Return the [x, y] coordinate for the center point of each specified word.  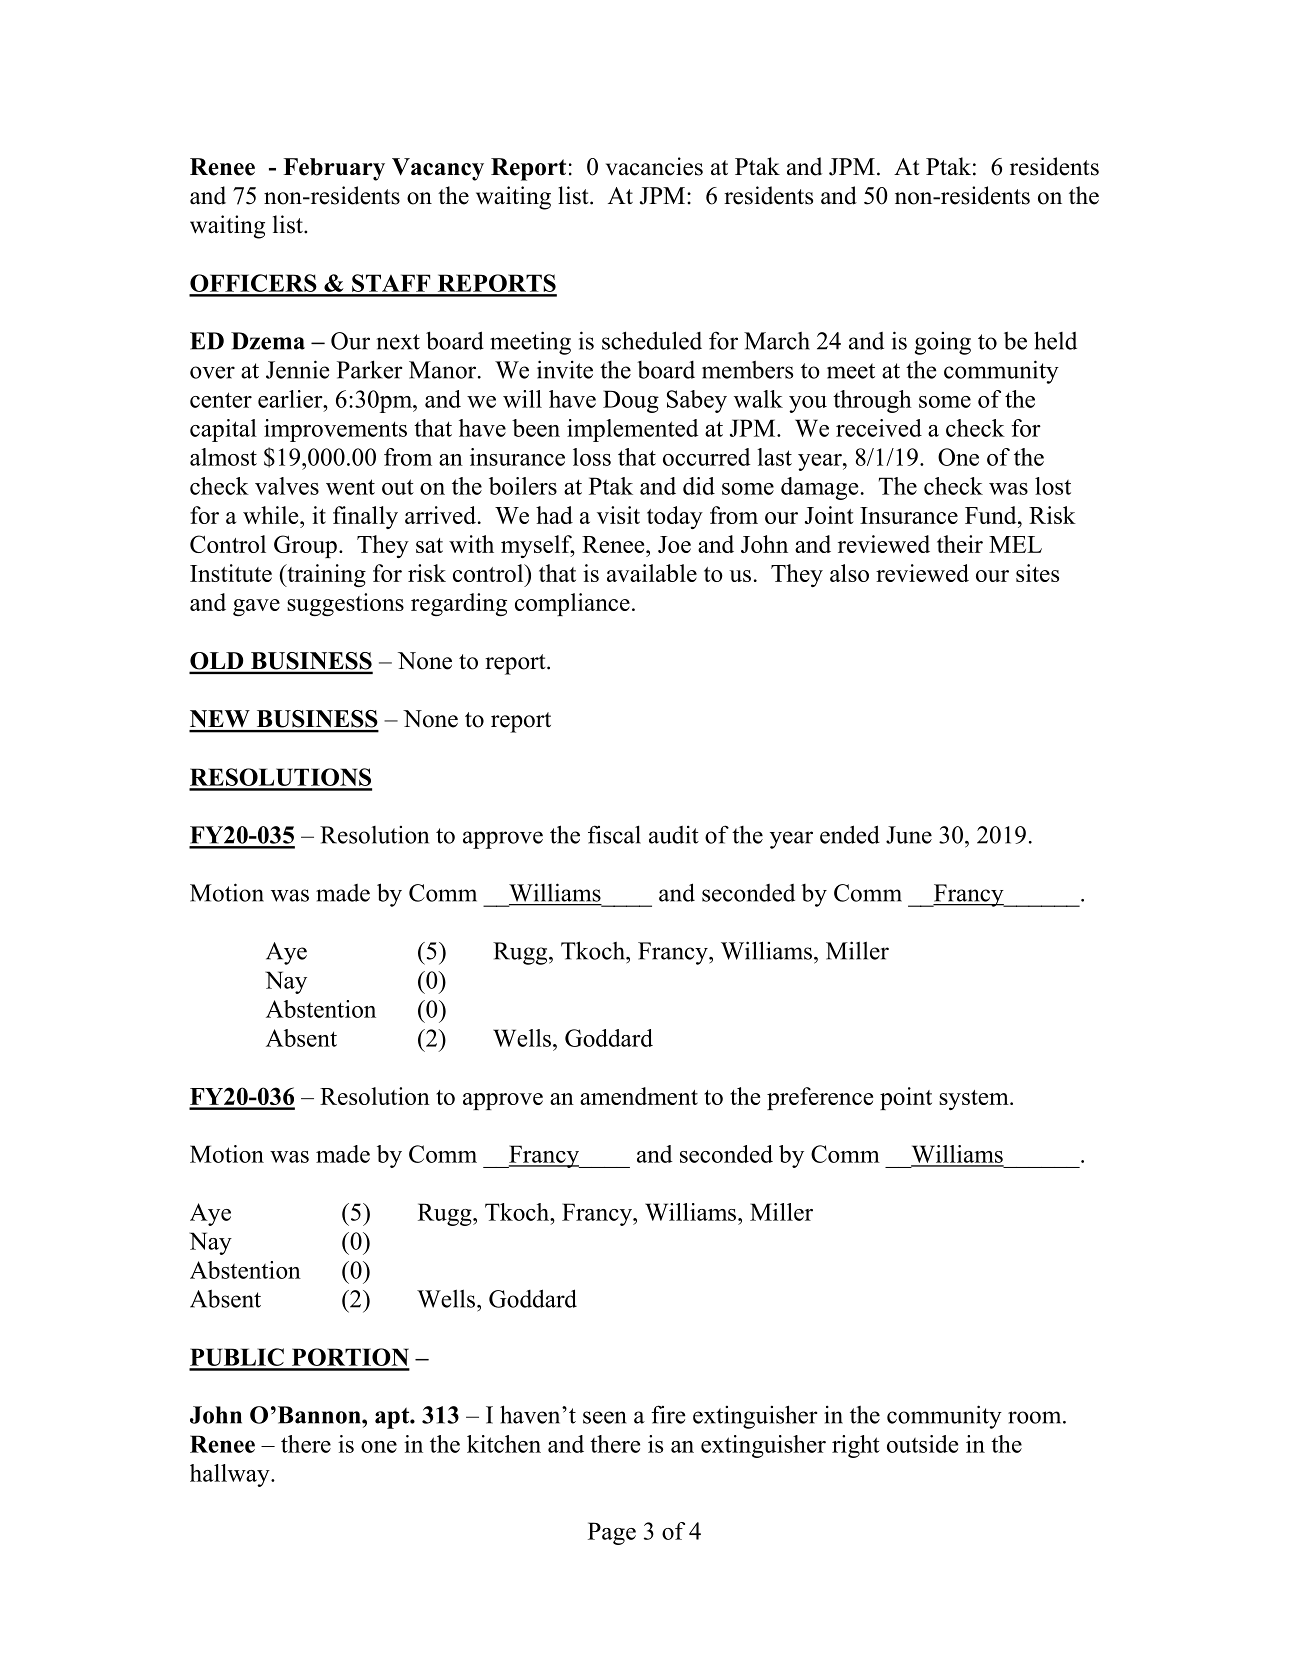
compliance [572, 604]
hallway [231, 1475]
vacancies [654, 166]
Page [612, 1533]
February [334, 169]
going [943, 343]
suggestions [345, 604]
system [975, 1100]
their [960, 544]
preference [820, 1098]
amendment [639, 1096]
